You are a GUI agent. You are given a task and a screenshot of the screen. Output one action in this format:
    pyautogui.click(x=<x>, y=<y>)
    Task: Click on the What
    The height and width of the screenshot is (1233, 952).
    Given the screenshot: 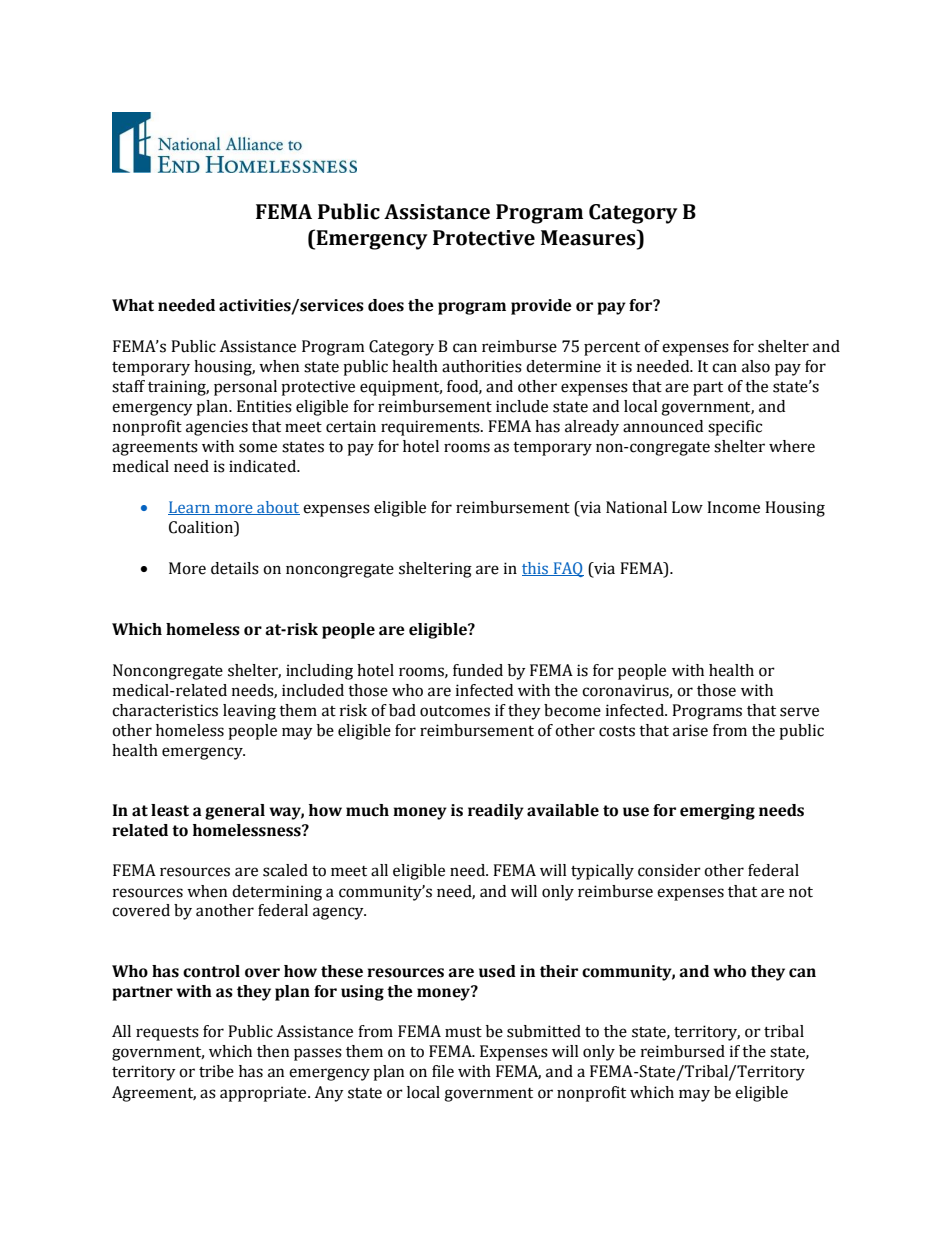 What is the action you would take?
    pyautogui.click(x=133, y=305)
